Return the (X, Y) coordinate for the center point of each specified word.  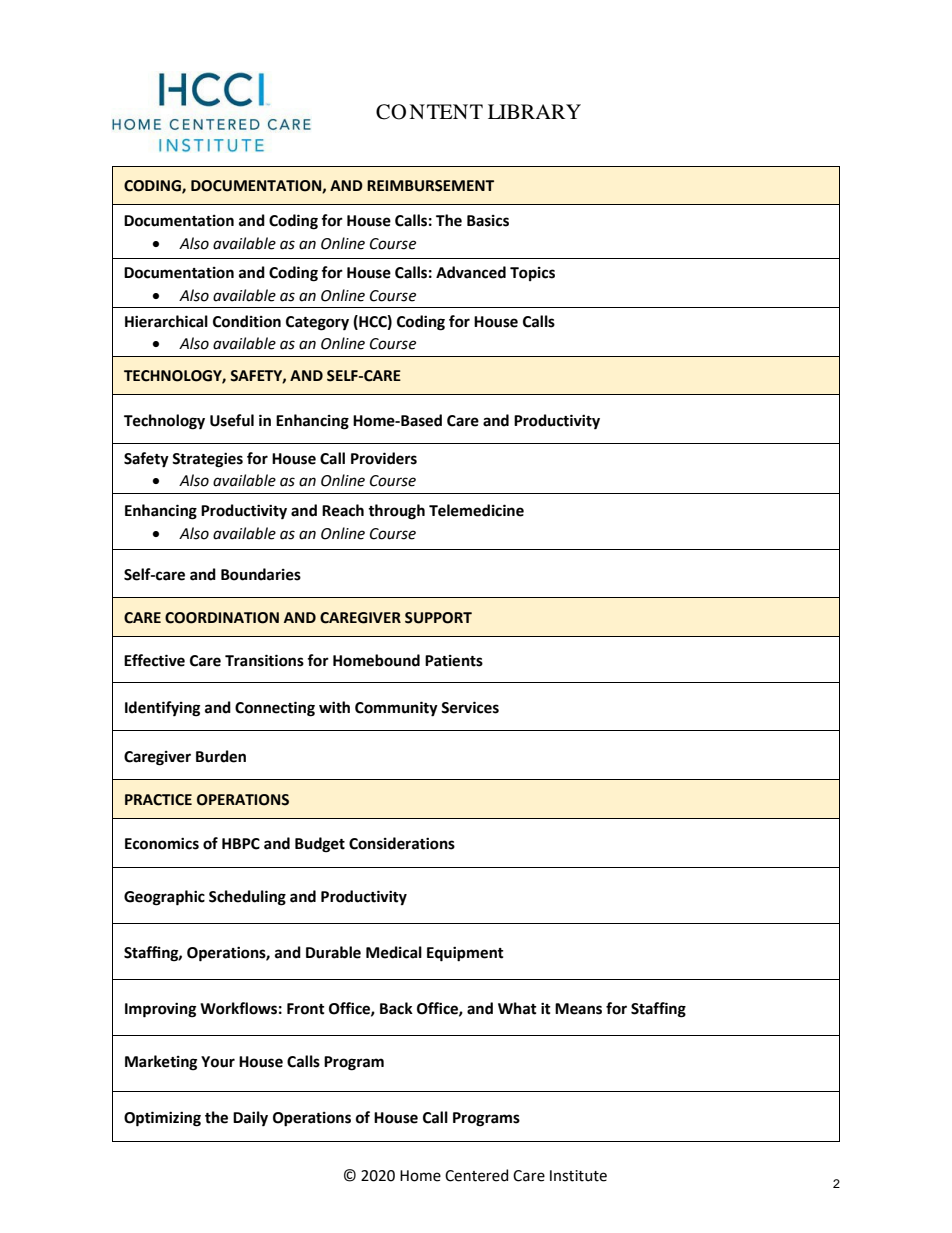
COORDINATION (222, 618)
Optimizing (162, 1119)
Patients (454, 661)
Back (396, 1008)
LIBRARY (534, 111)
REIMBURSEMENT (430, 186)
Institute (578, 1176)
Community (396, 709)
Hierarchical (166, 321)
